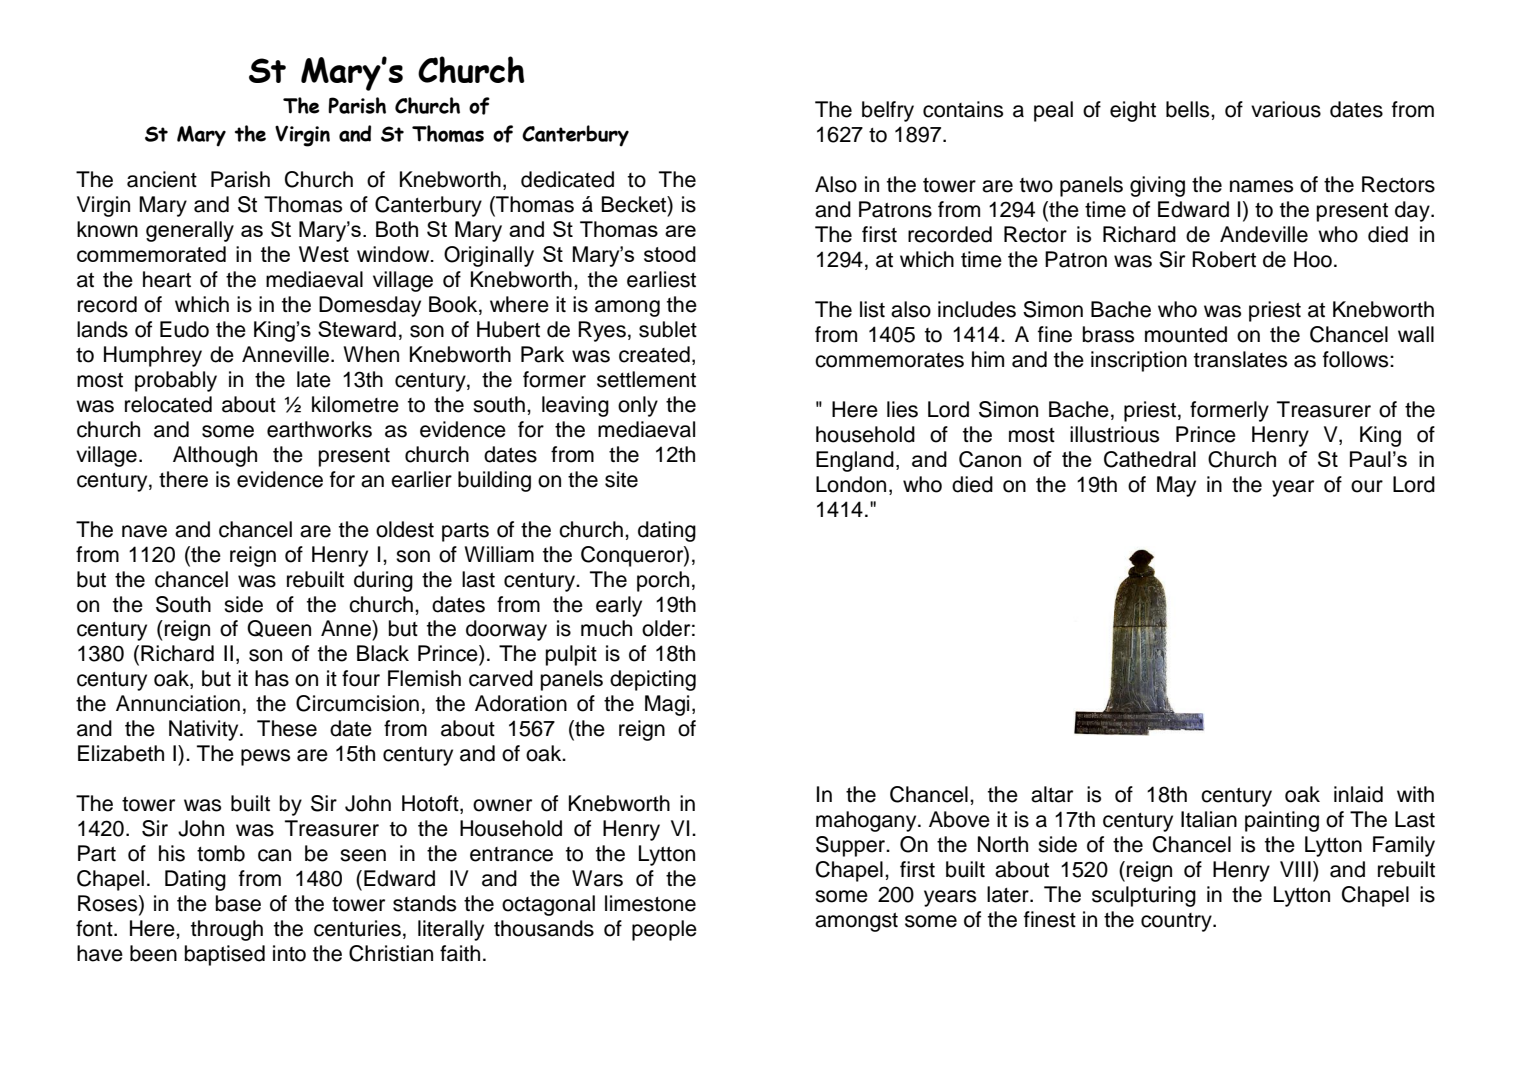  Describe the element at coordinates (272, 678) in the page. I see `has` at that location.
